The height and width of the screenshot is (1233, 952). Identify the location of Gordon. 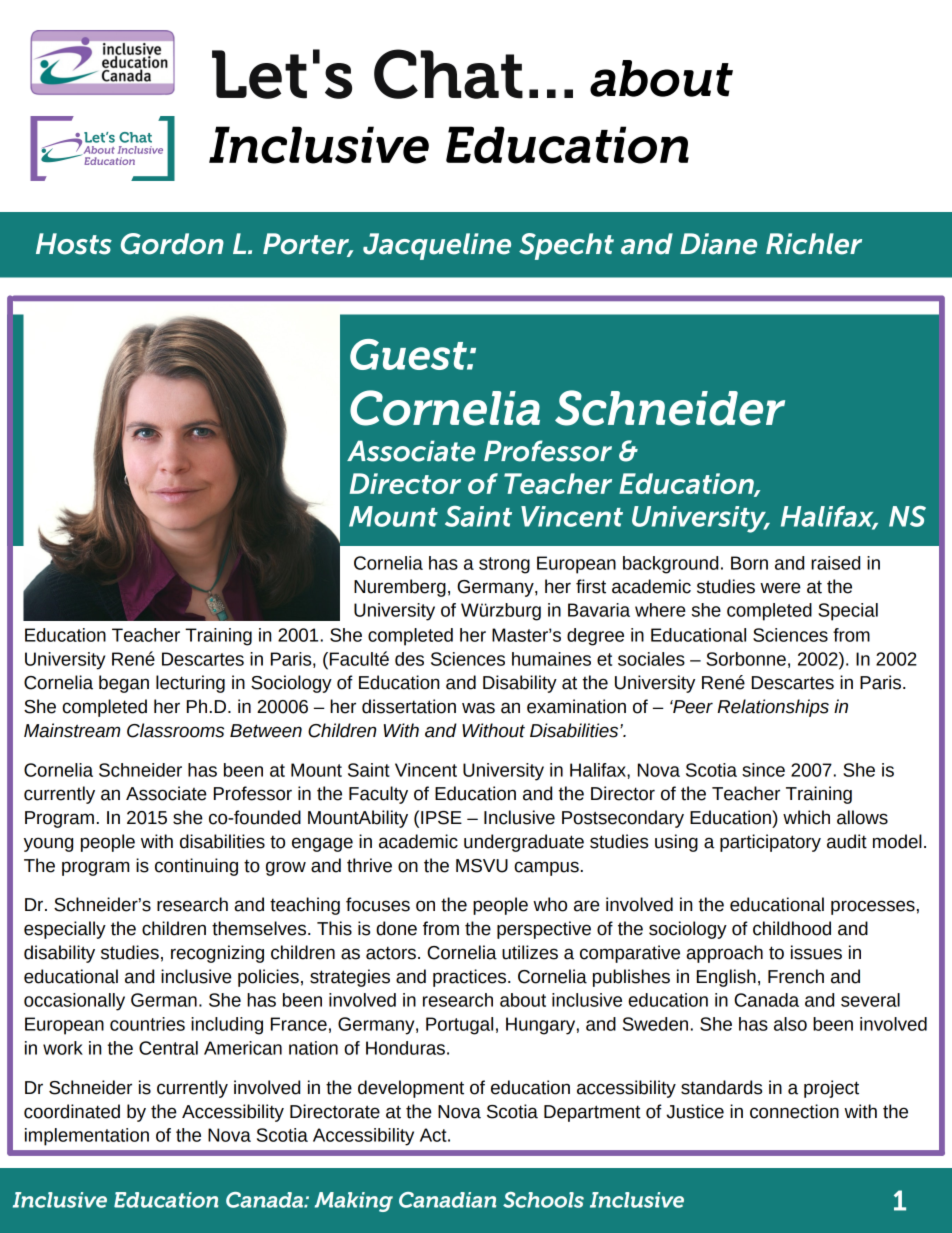
(172, 244).
